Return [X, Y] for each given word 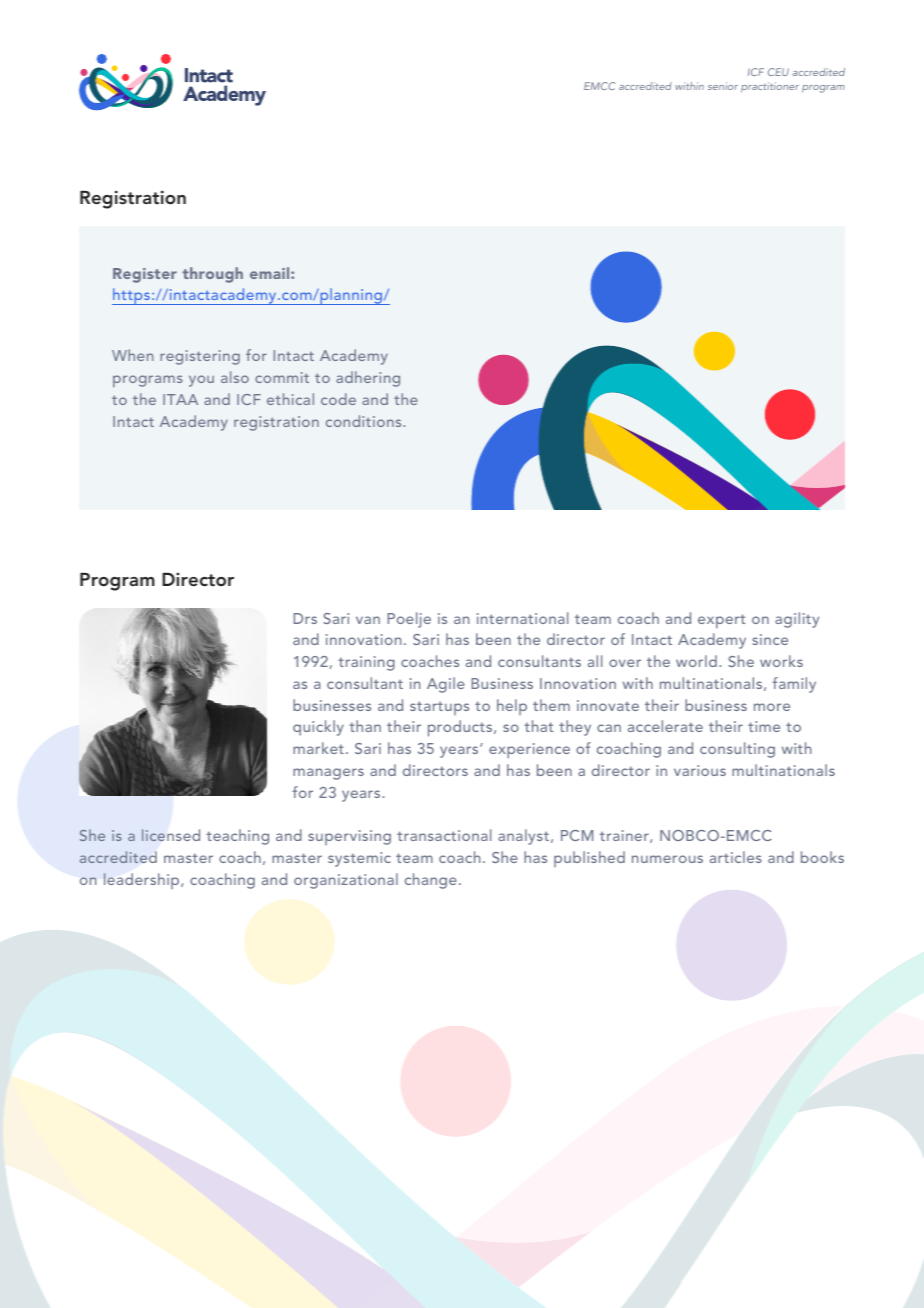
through [212, 275]
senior [723, 86]
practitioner [770, 87]
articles [736, 857]
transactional [444, 835]
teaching [237, 837]
